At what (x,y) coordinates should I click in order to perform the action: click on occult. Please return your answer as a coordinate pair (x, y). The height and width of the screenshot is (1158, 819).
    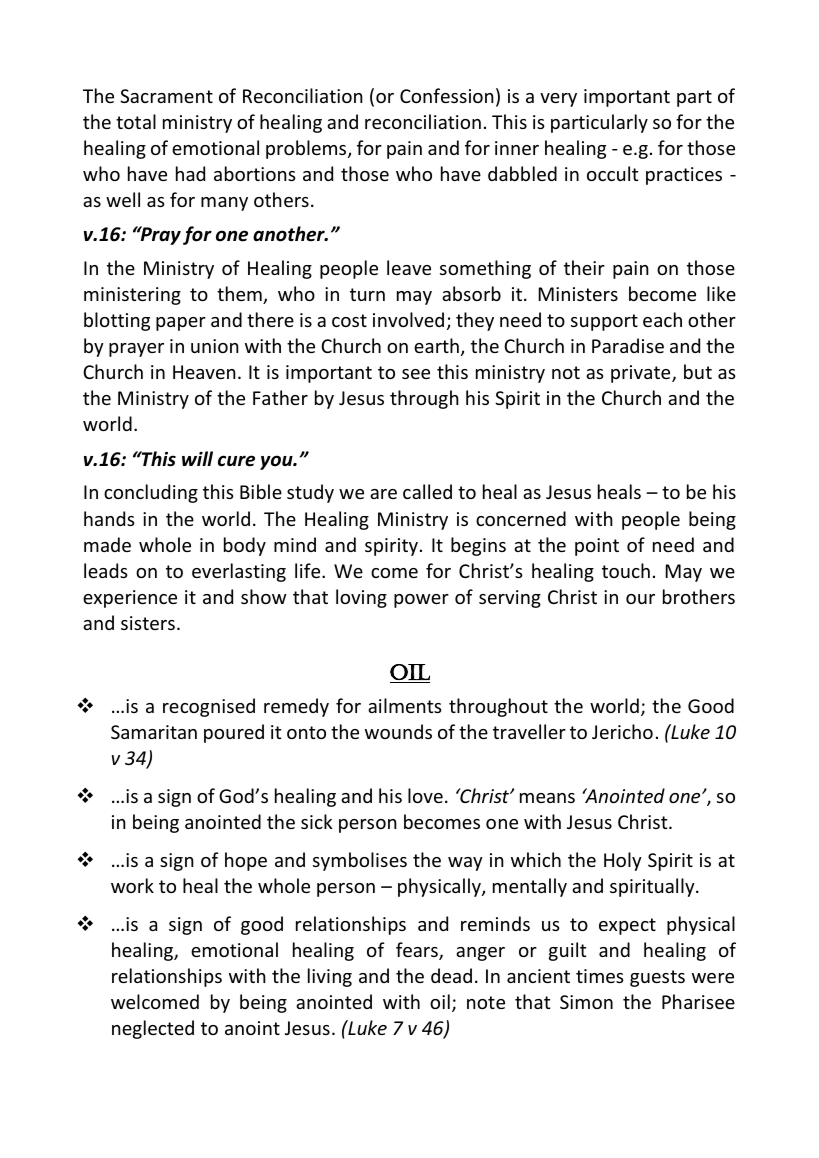
    Looking at the image, I should click on (612, 173).
